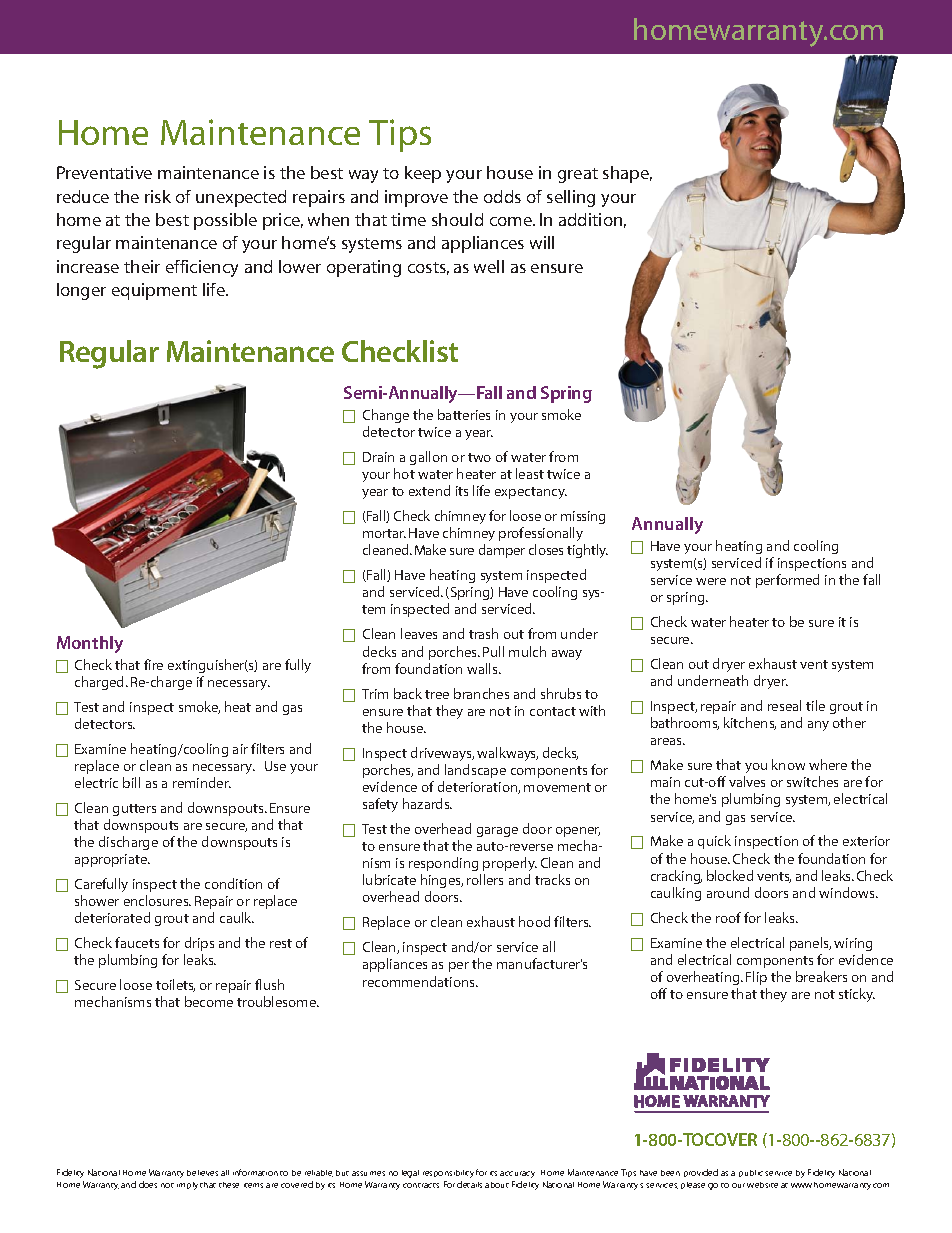 This page has height=1233, width=952. I want to click on responsibility, so click(448, 1174).
